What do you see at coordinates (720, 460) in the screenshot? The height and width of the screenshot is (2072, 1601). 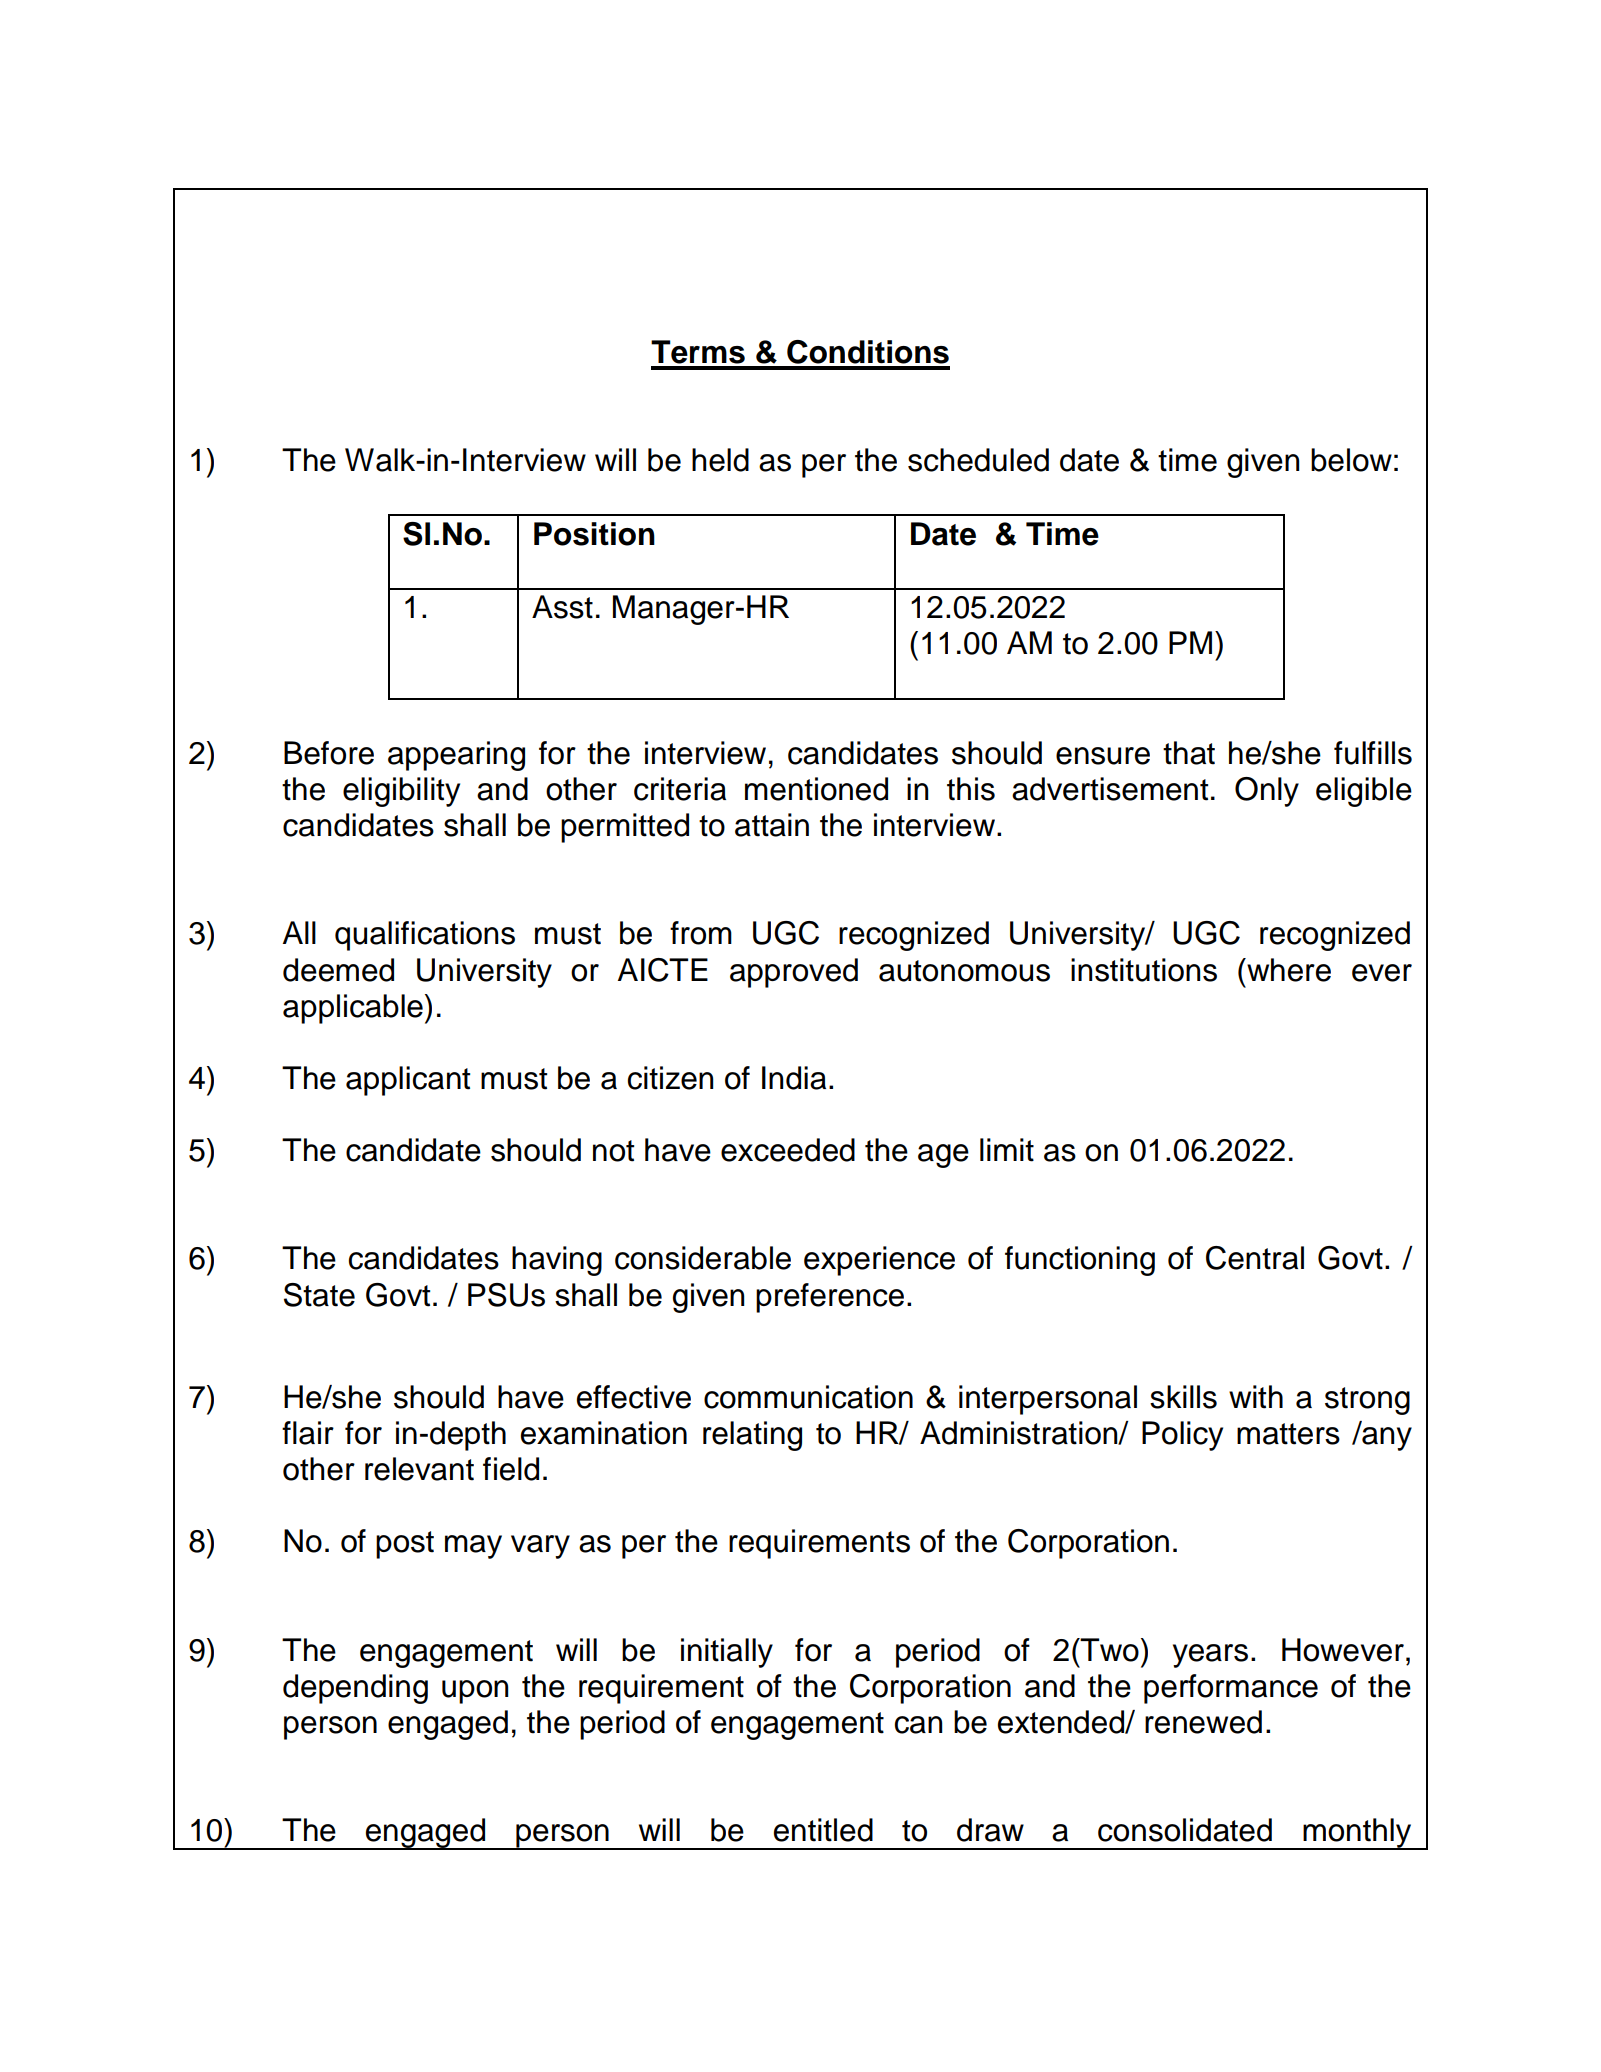 I see `held` at bounding box center [720, 460].
